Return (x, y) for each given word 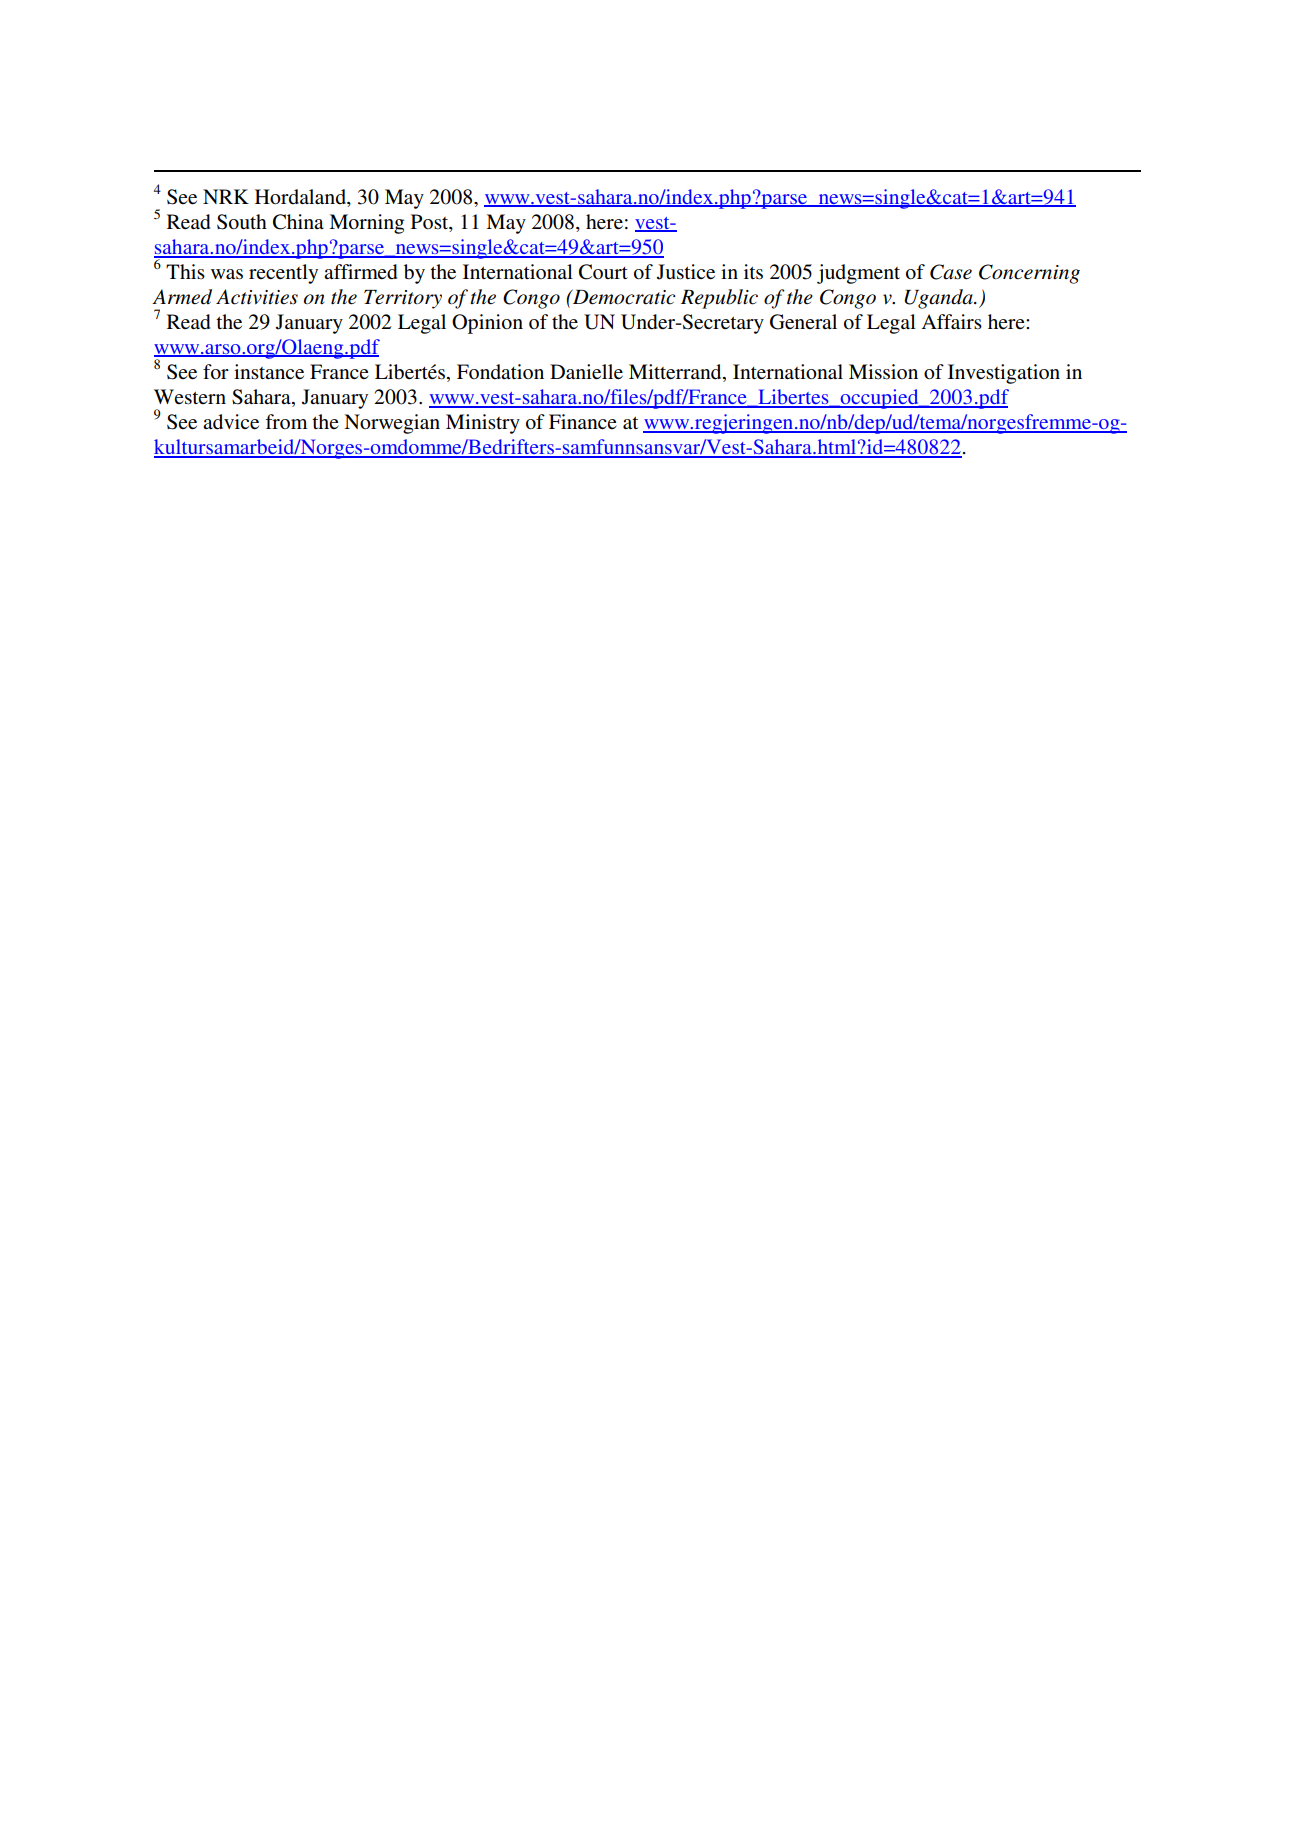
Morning (366, 224)
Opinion (487, 324)
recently (283, 274)
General (803, 322)
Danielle (586, 372)
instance (269, 372)
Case (951, 272)
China (298, 222)
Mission (883, 372)
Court (603, 272)
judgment (858, 274)
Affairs (952, 321)
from (286, 421)
